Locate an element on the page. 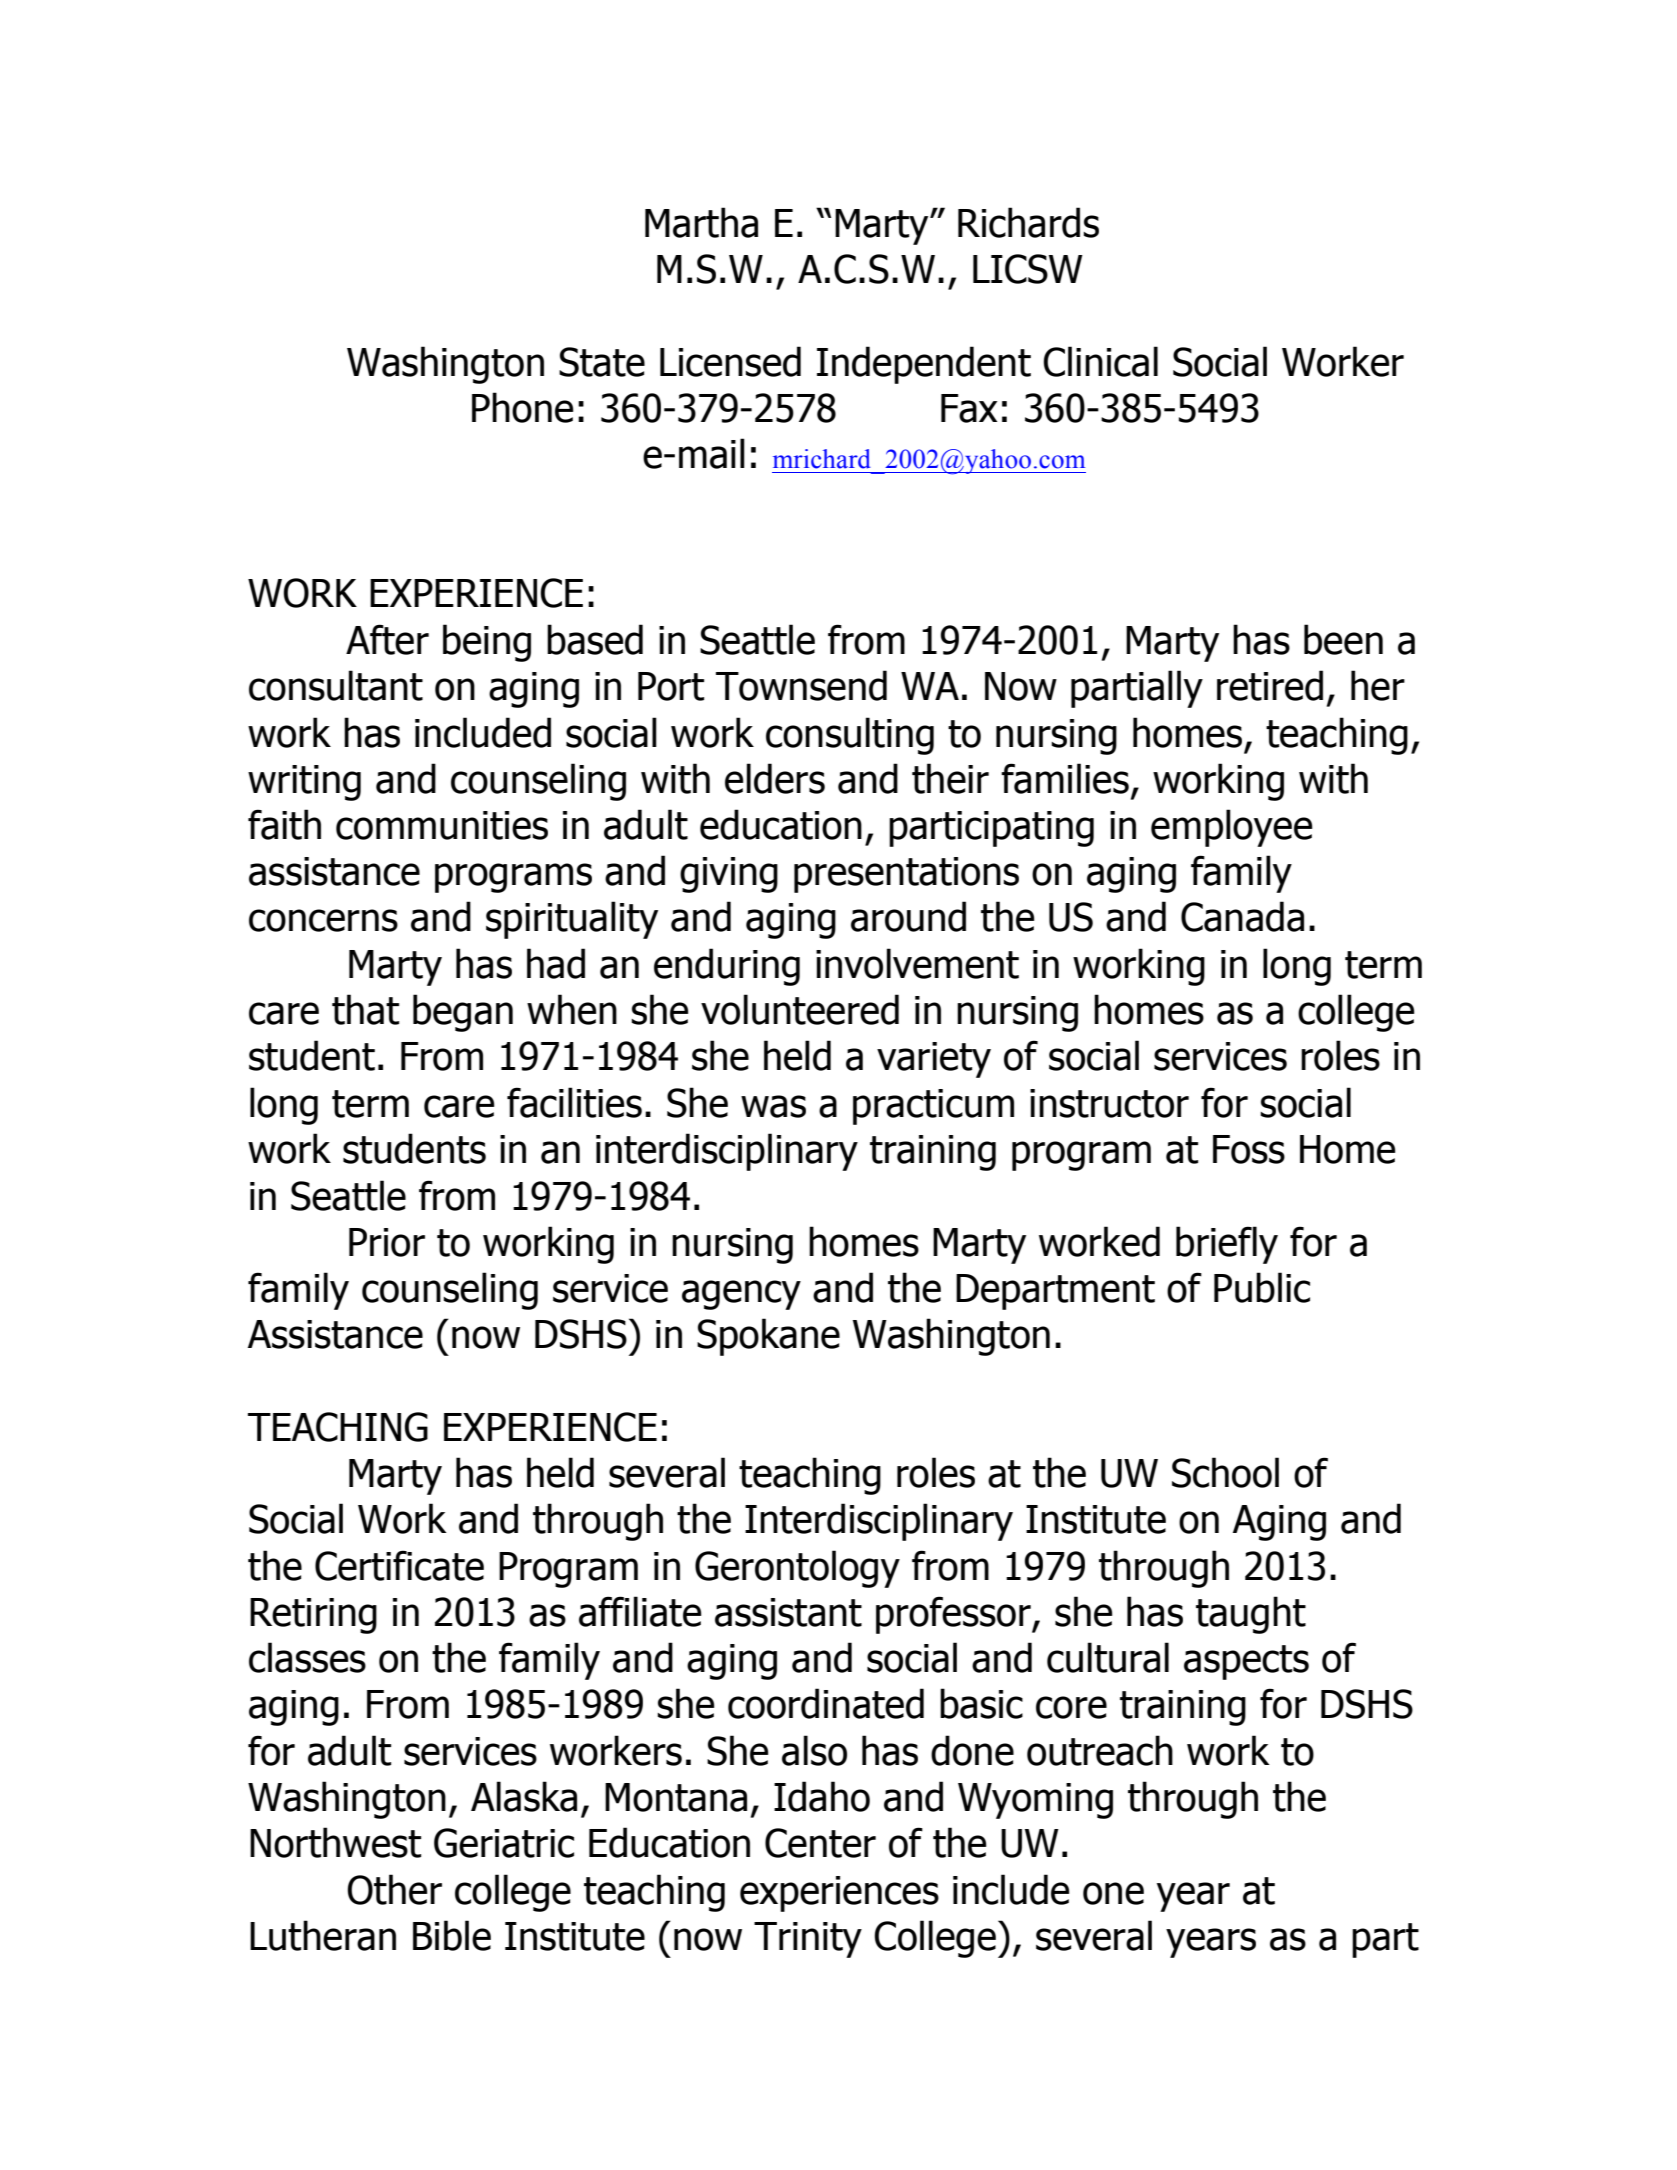 The height and width of the page is (2170, 1677). around is located at coordinates (908, 916).
